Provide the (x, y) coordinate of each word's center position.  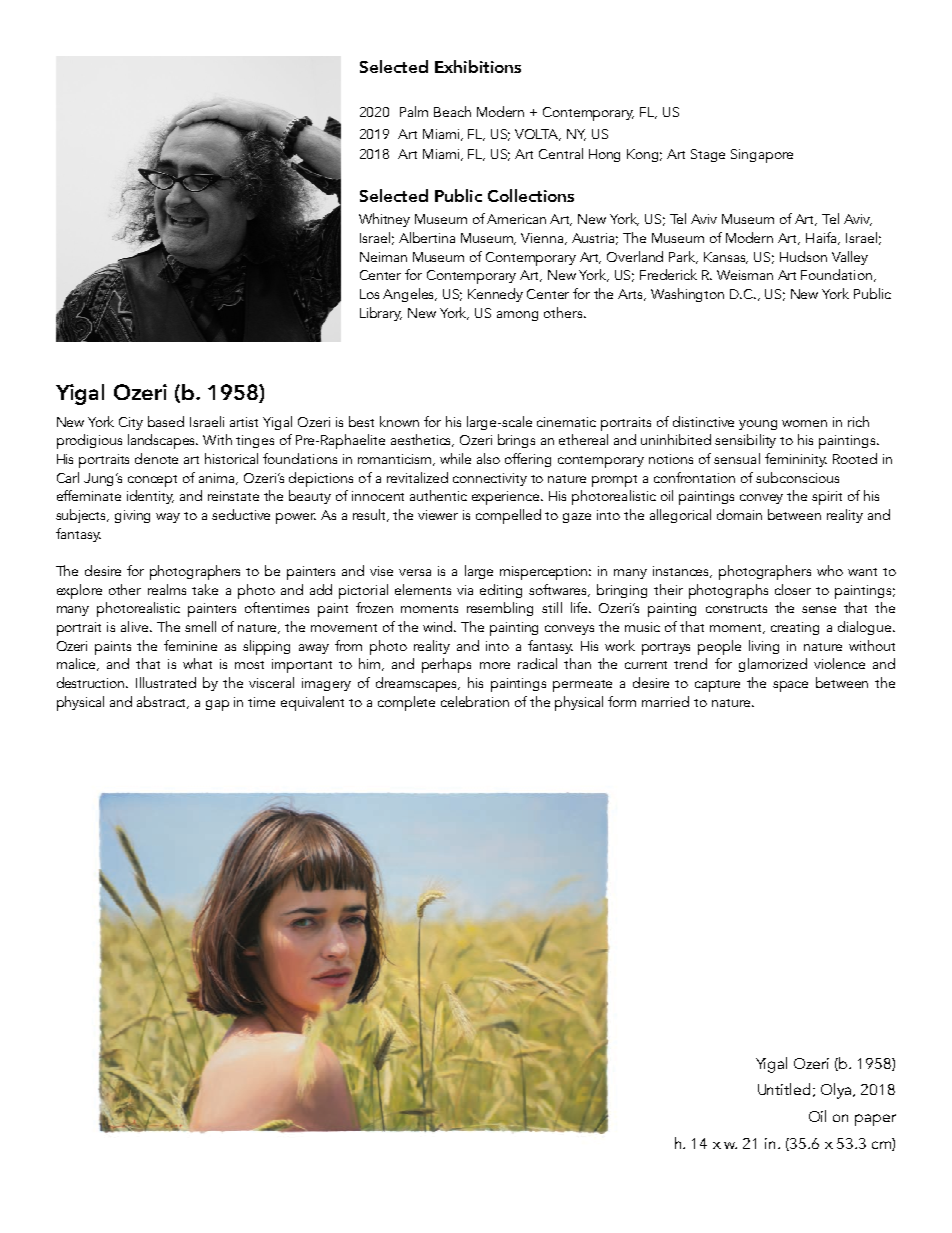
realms (167, 589)
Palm (414, 111)
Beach (452, 111)
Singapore (762, 156)
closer (793, 589)
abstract (163, 702)
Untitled (784, 1089)
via (465, 590)
